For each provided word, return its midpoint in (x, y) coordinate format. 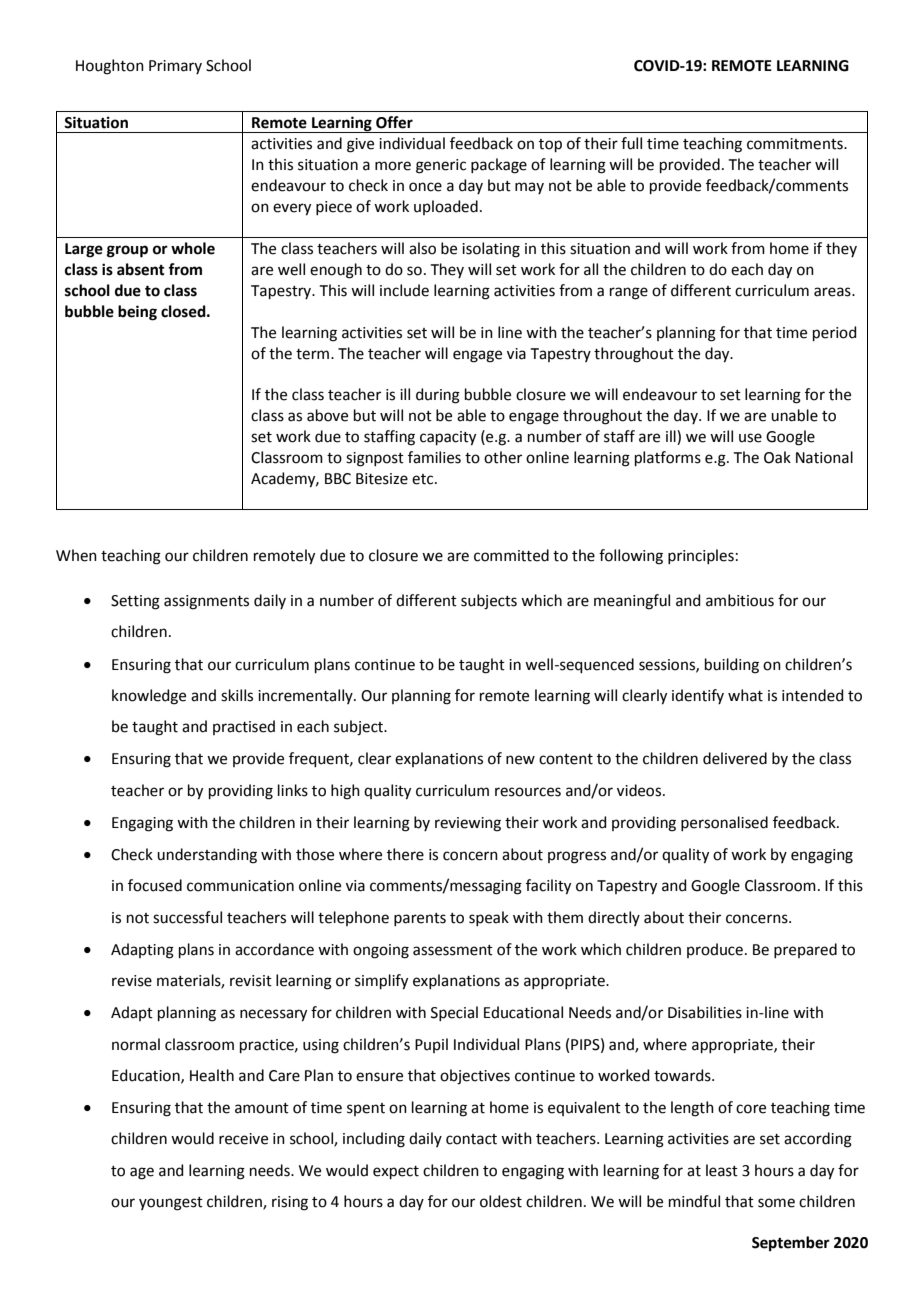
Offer (394, 122)
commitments (796, 144)
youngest (171, 1204)
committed (511, 555)
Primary (175, 67)
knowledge (149, 697)
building (732, 666)
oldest (501, 1201)
